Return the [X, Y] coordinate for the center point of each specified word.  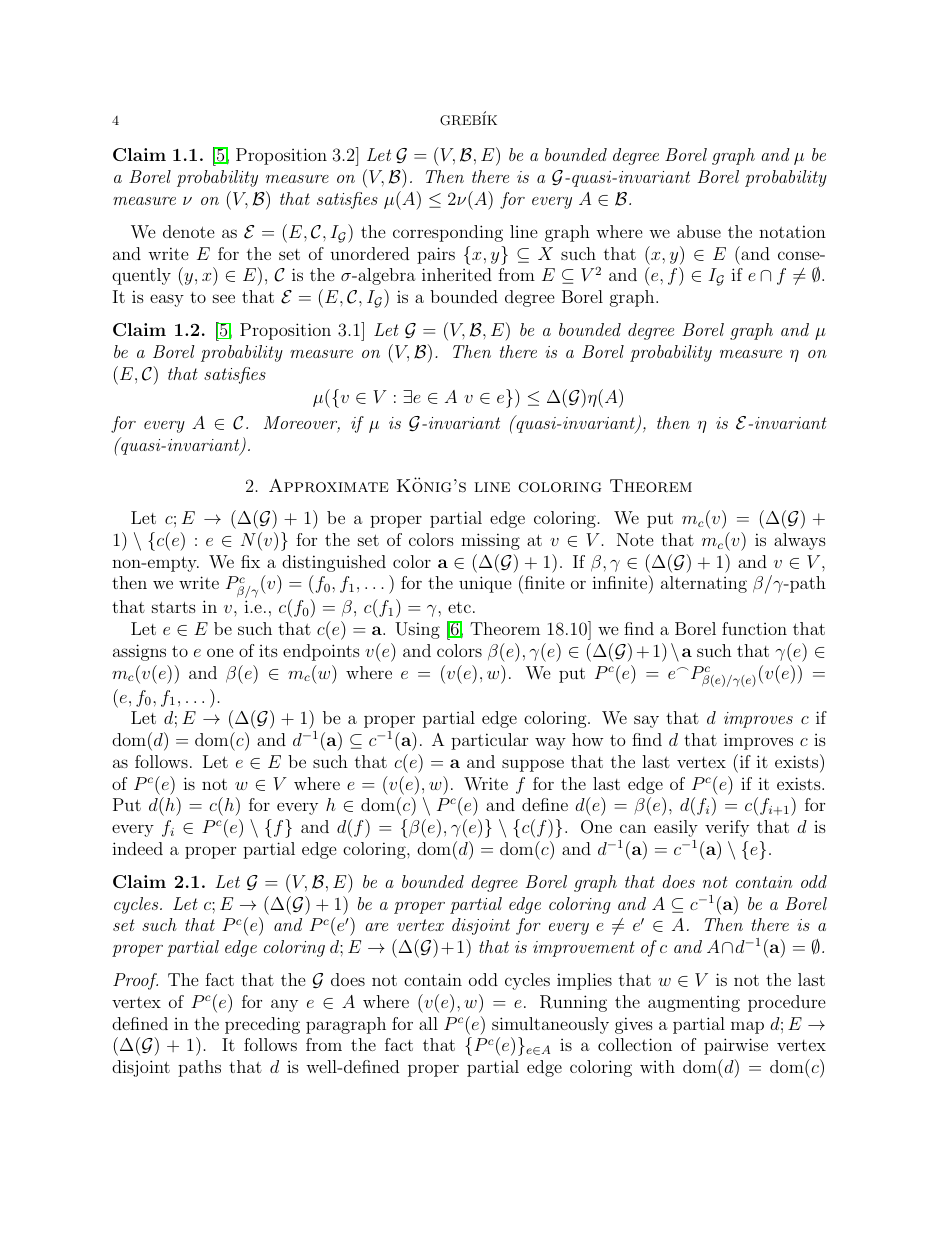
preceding [262, 1025]
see [224, 298]
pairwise [736, 1046]
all [428, 1023]
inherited [457, 274]
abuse [699, 231]
